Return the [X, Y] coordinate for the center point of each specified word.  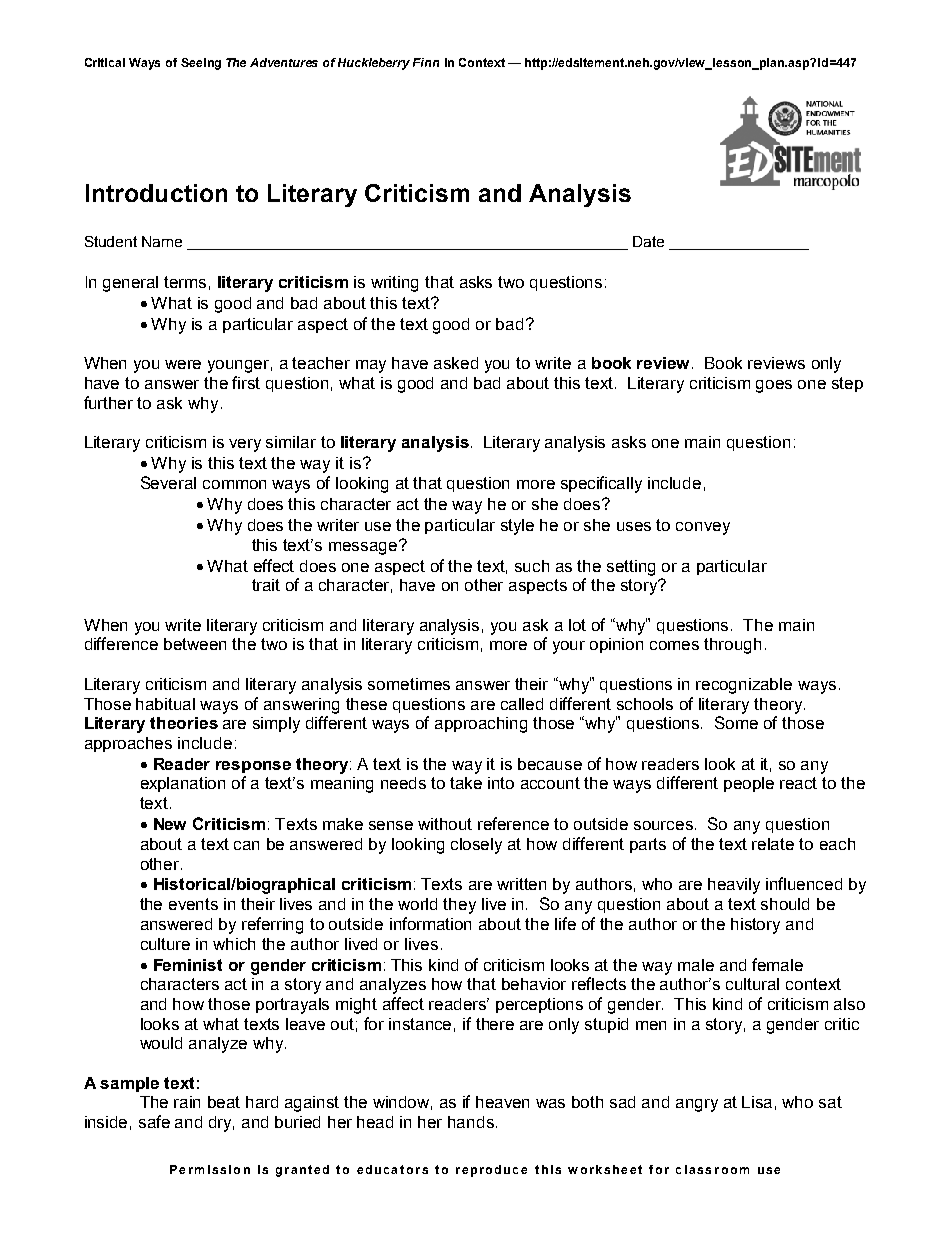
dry [221, 1124]
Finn [426, 62]
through [732, 646]
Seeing [201, 64]
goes [774, 386]
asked [456, 363]
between [195, 644]
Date [648, 241]
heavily [734, 886]
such [532, 566]
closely [476, 846]
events [193, 904]
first [246, 382]
